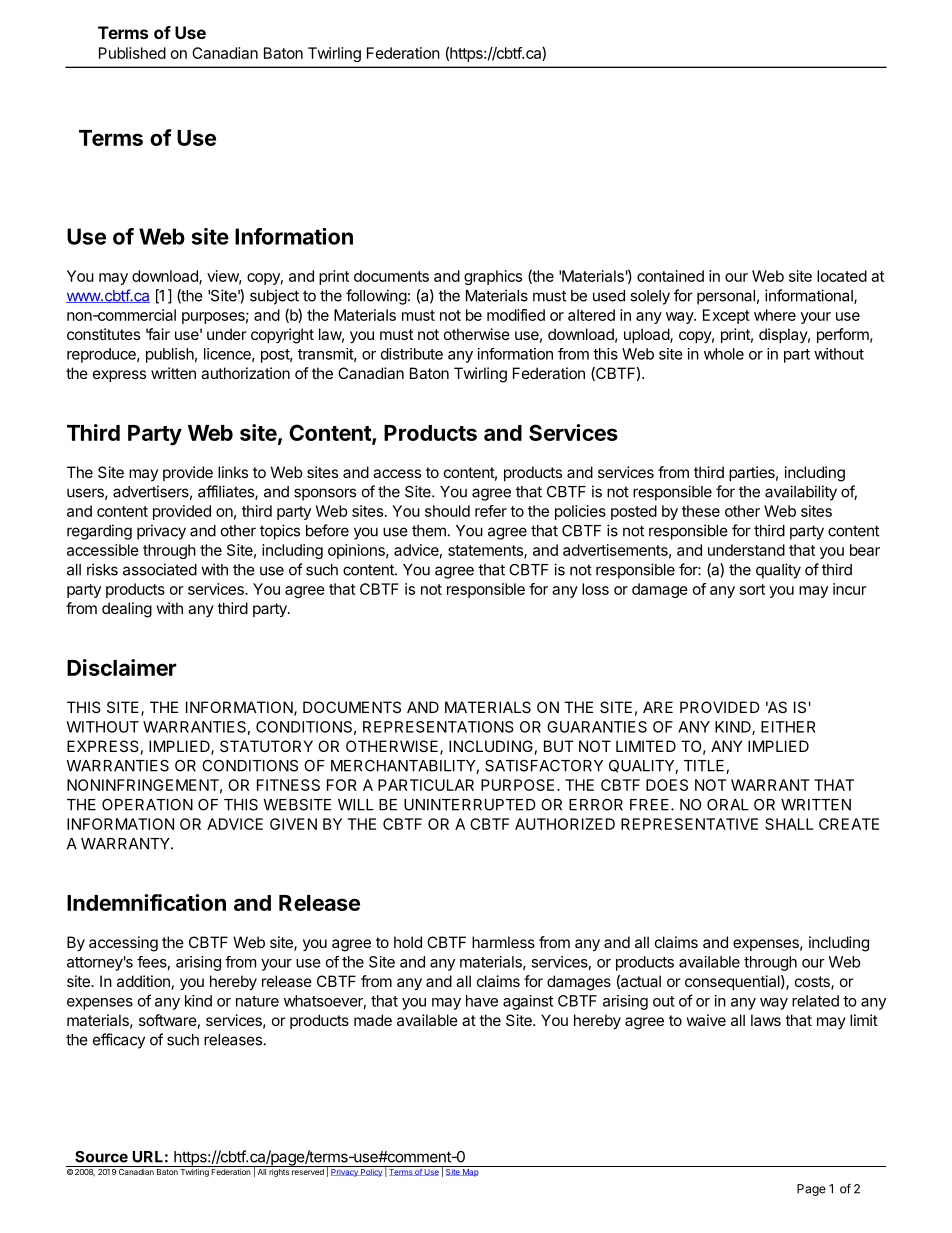  Describe the element at coordinates (438, 727) in the screenshot. I see `REPRESENTATIONS` at that location.
